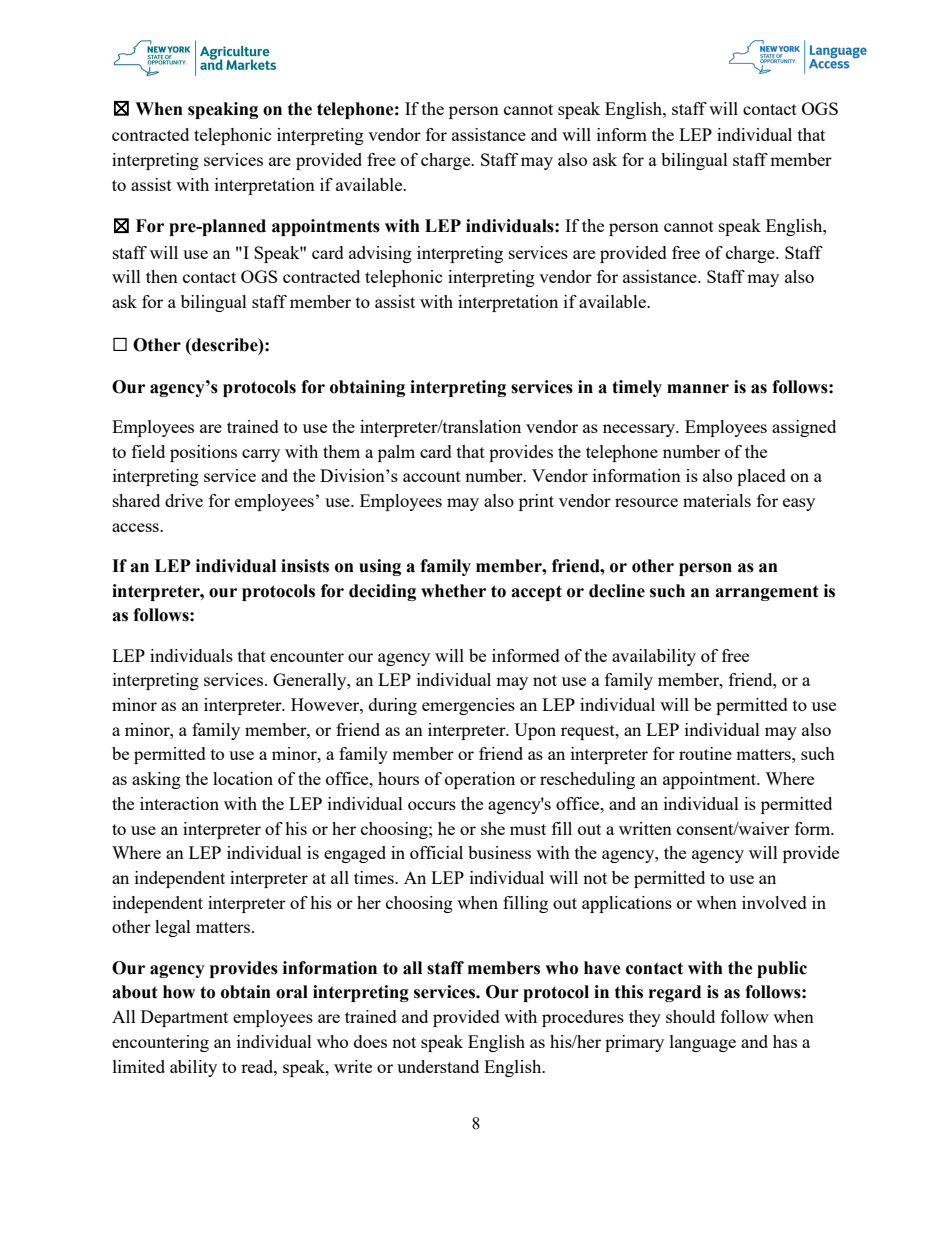 The height and width of the screenshot is (1233, 952). What do you see at coordinates (184, 500) in the screenshot?
I see `drive` at bounding box center [184, 500].
